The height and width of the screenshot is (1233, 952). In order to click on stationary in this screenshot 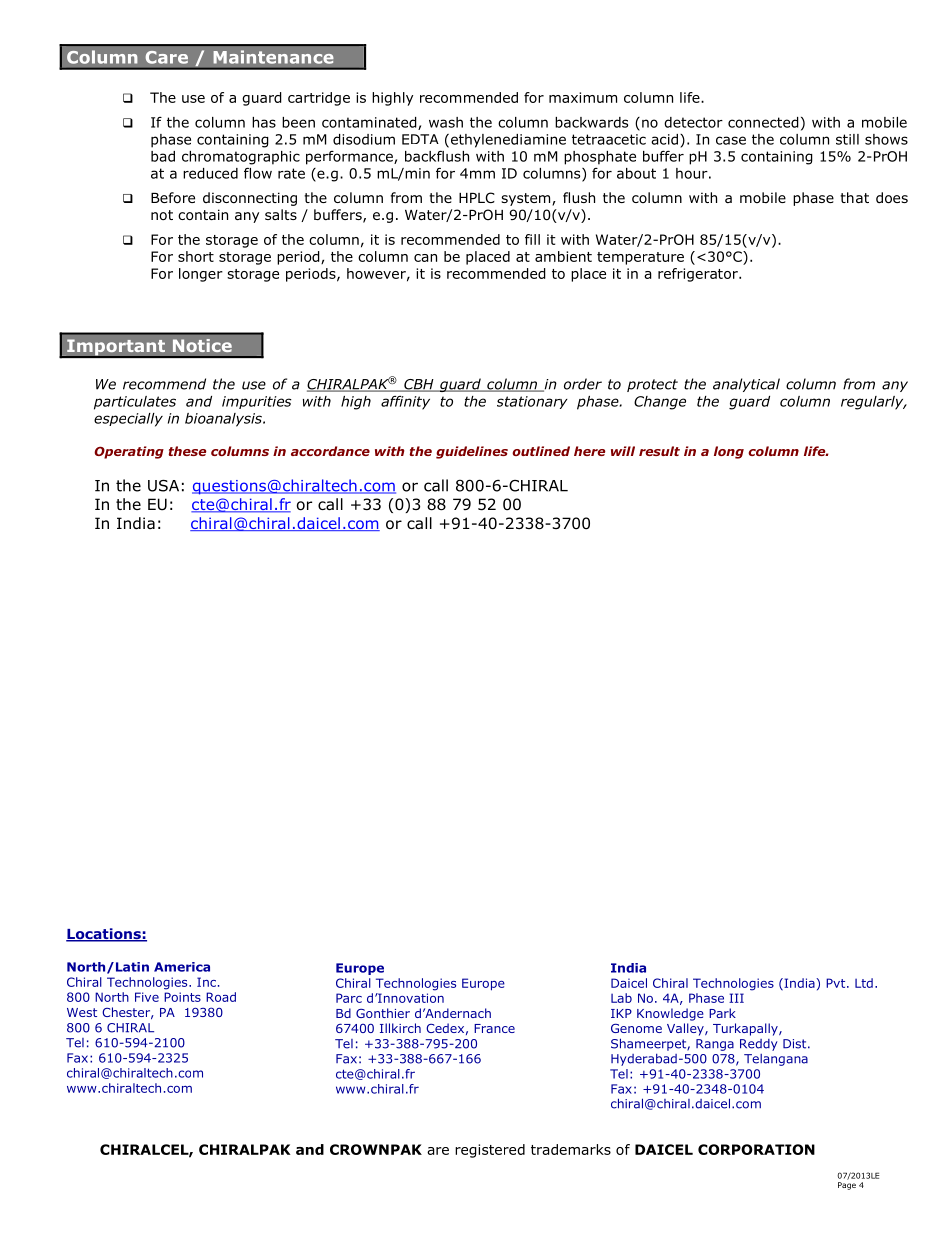, I will do `click(532, 402)`.
